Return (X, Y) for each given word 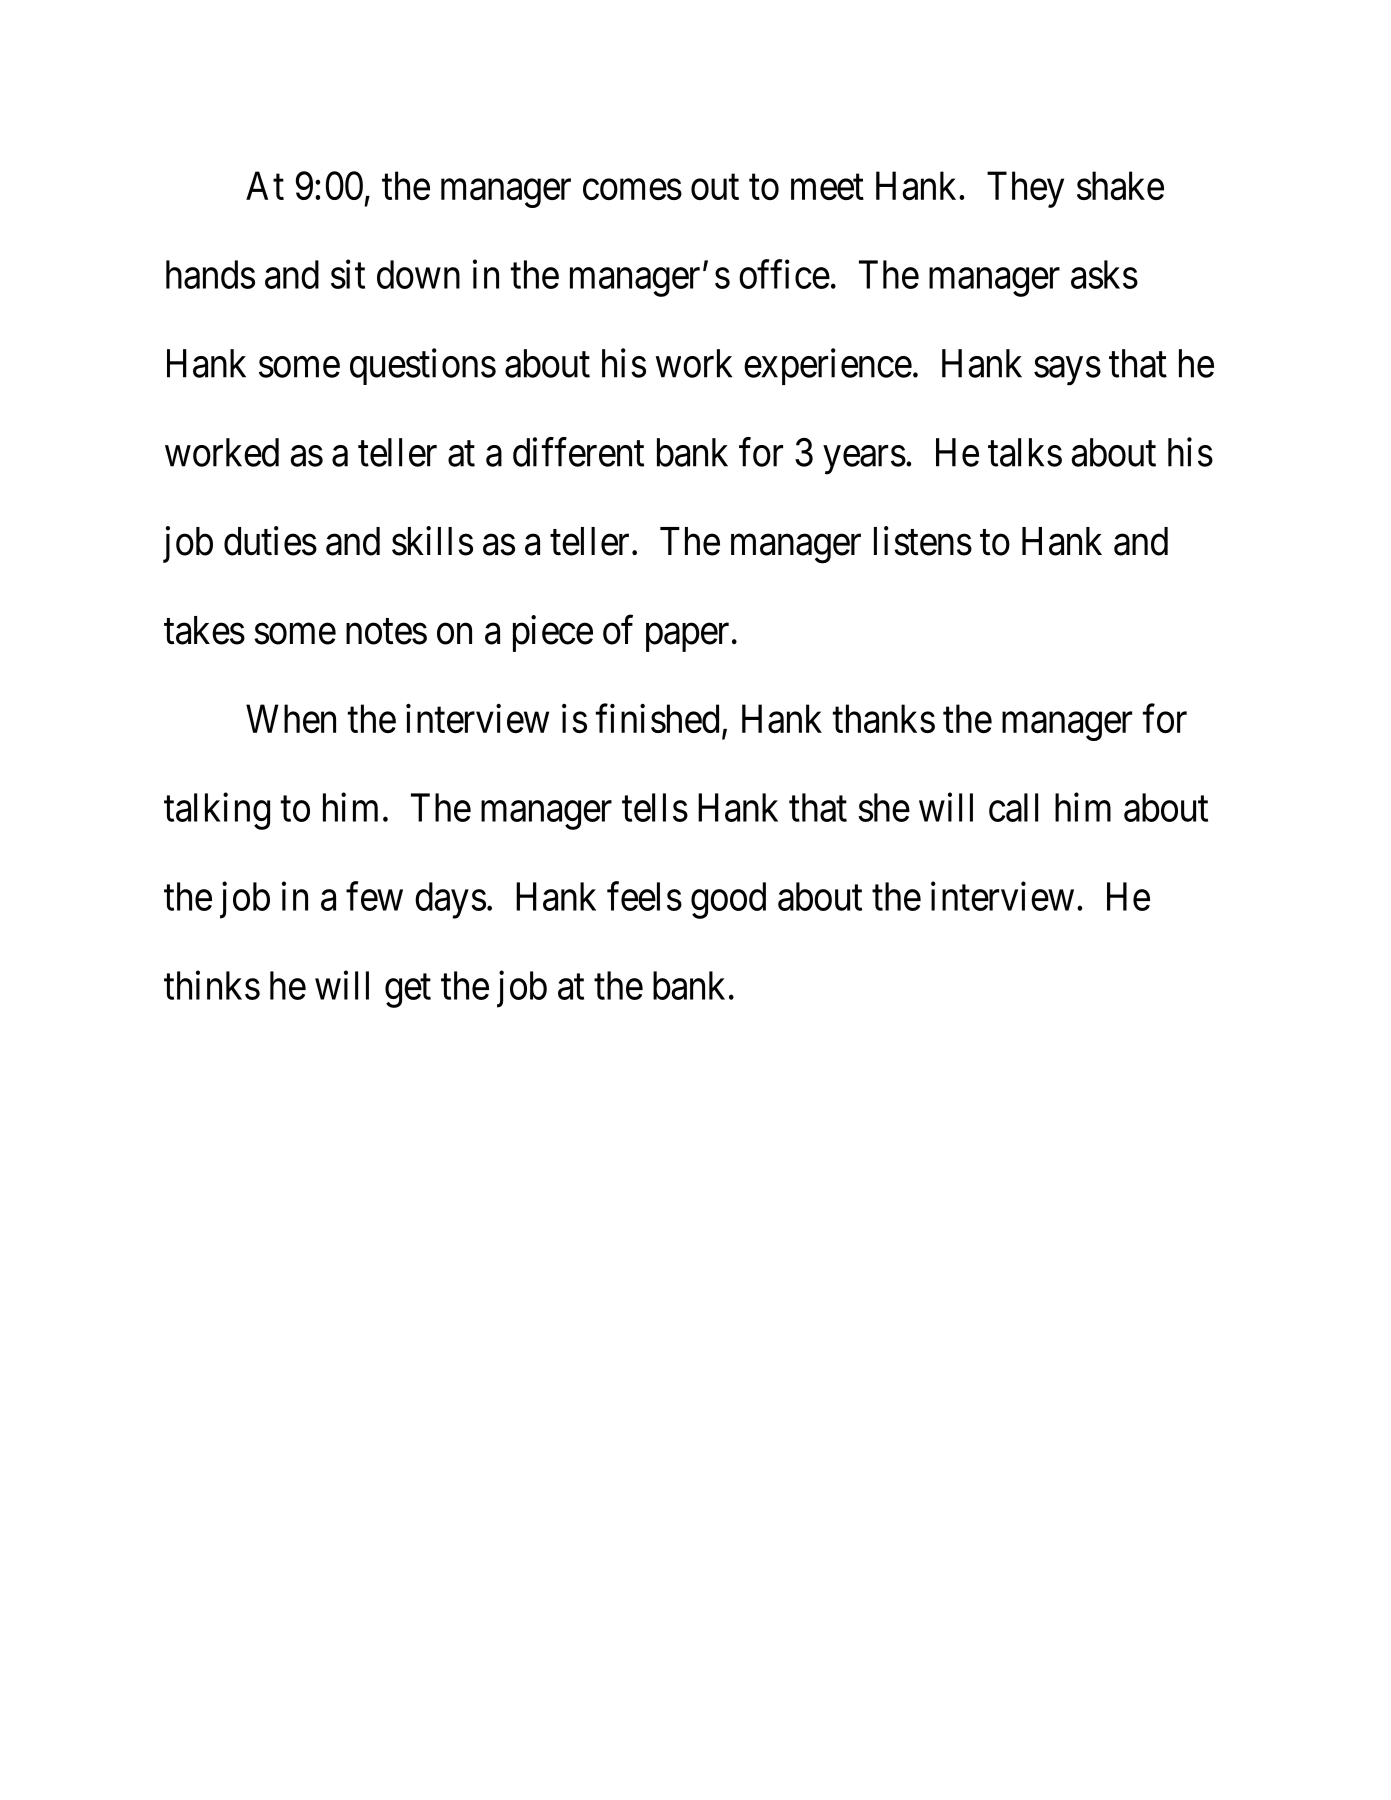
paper (687, 638)
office (784, 274)
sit (348, 274)
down (418, 274)
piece (553, 633)
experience (828, 366)
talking (217, 811)
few (374, 896)
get (408, 991)
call (1013, 807)
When (291, 718)
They (1025, 189)
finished (657, 718)
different (578, 452)
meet (827, 187)
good (728, 900)
